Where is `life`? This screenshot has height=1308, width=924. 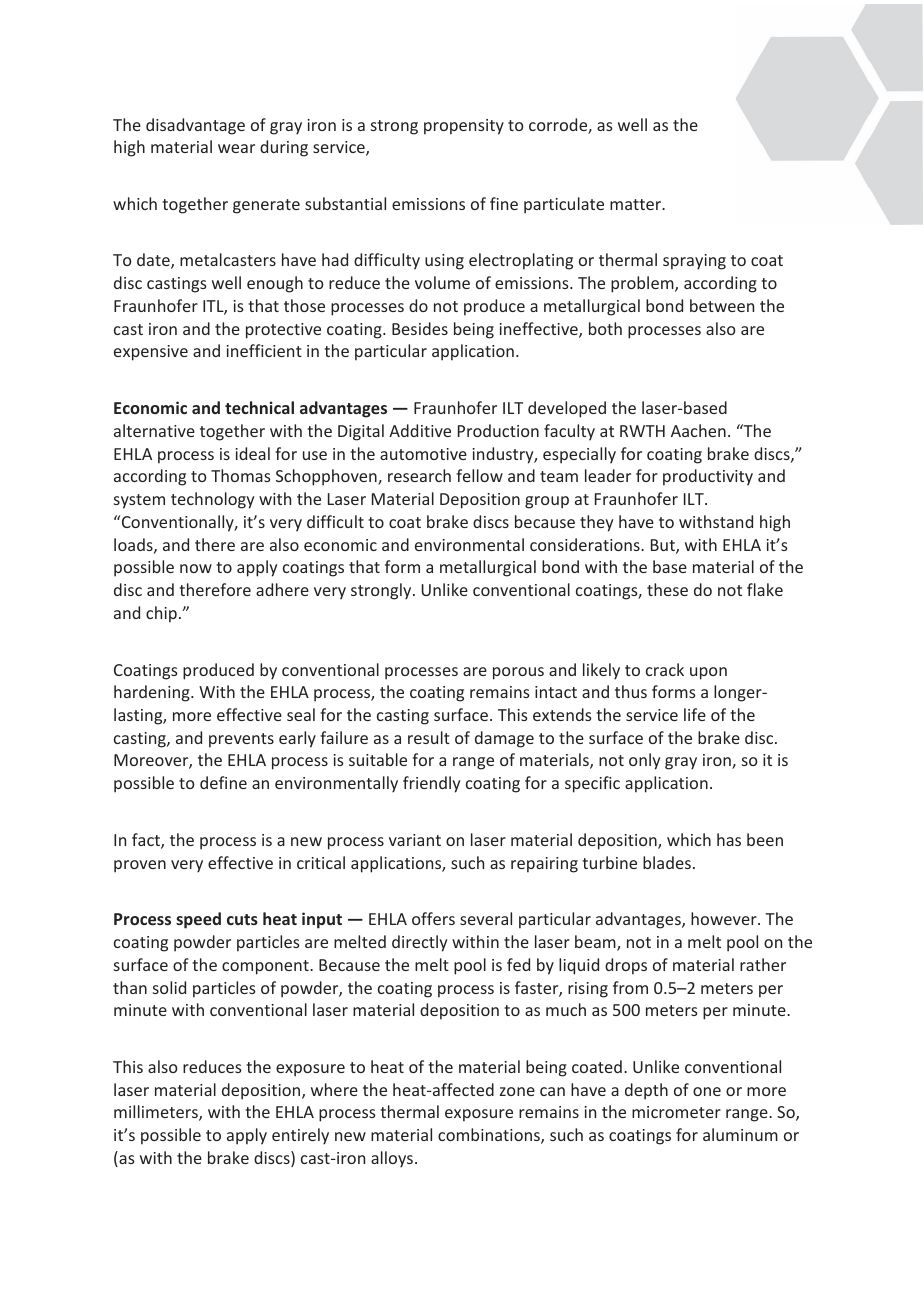
life is located at coordinates (695, 714).
